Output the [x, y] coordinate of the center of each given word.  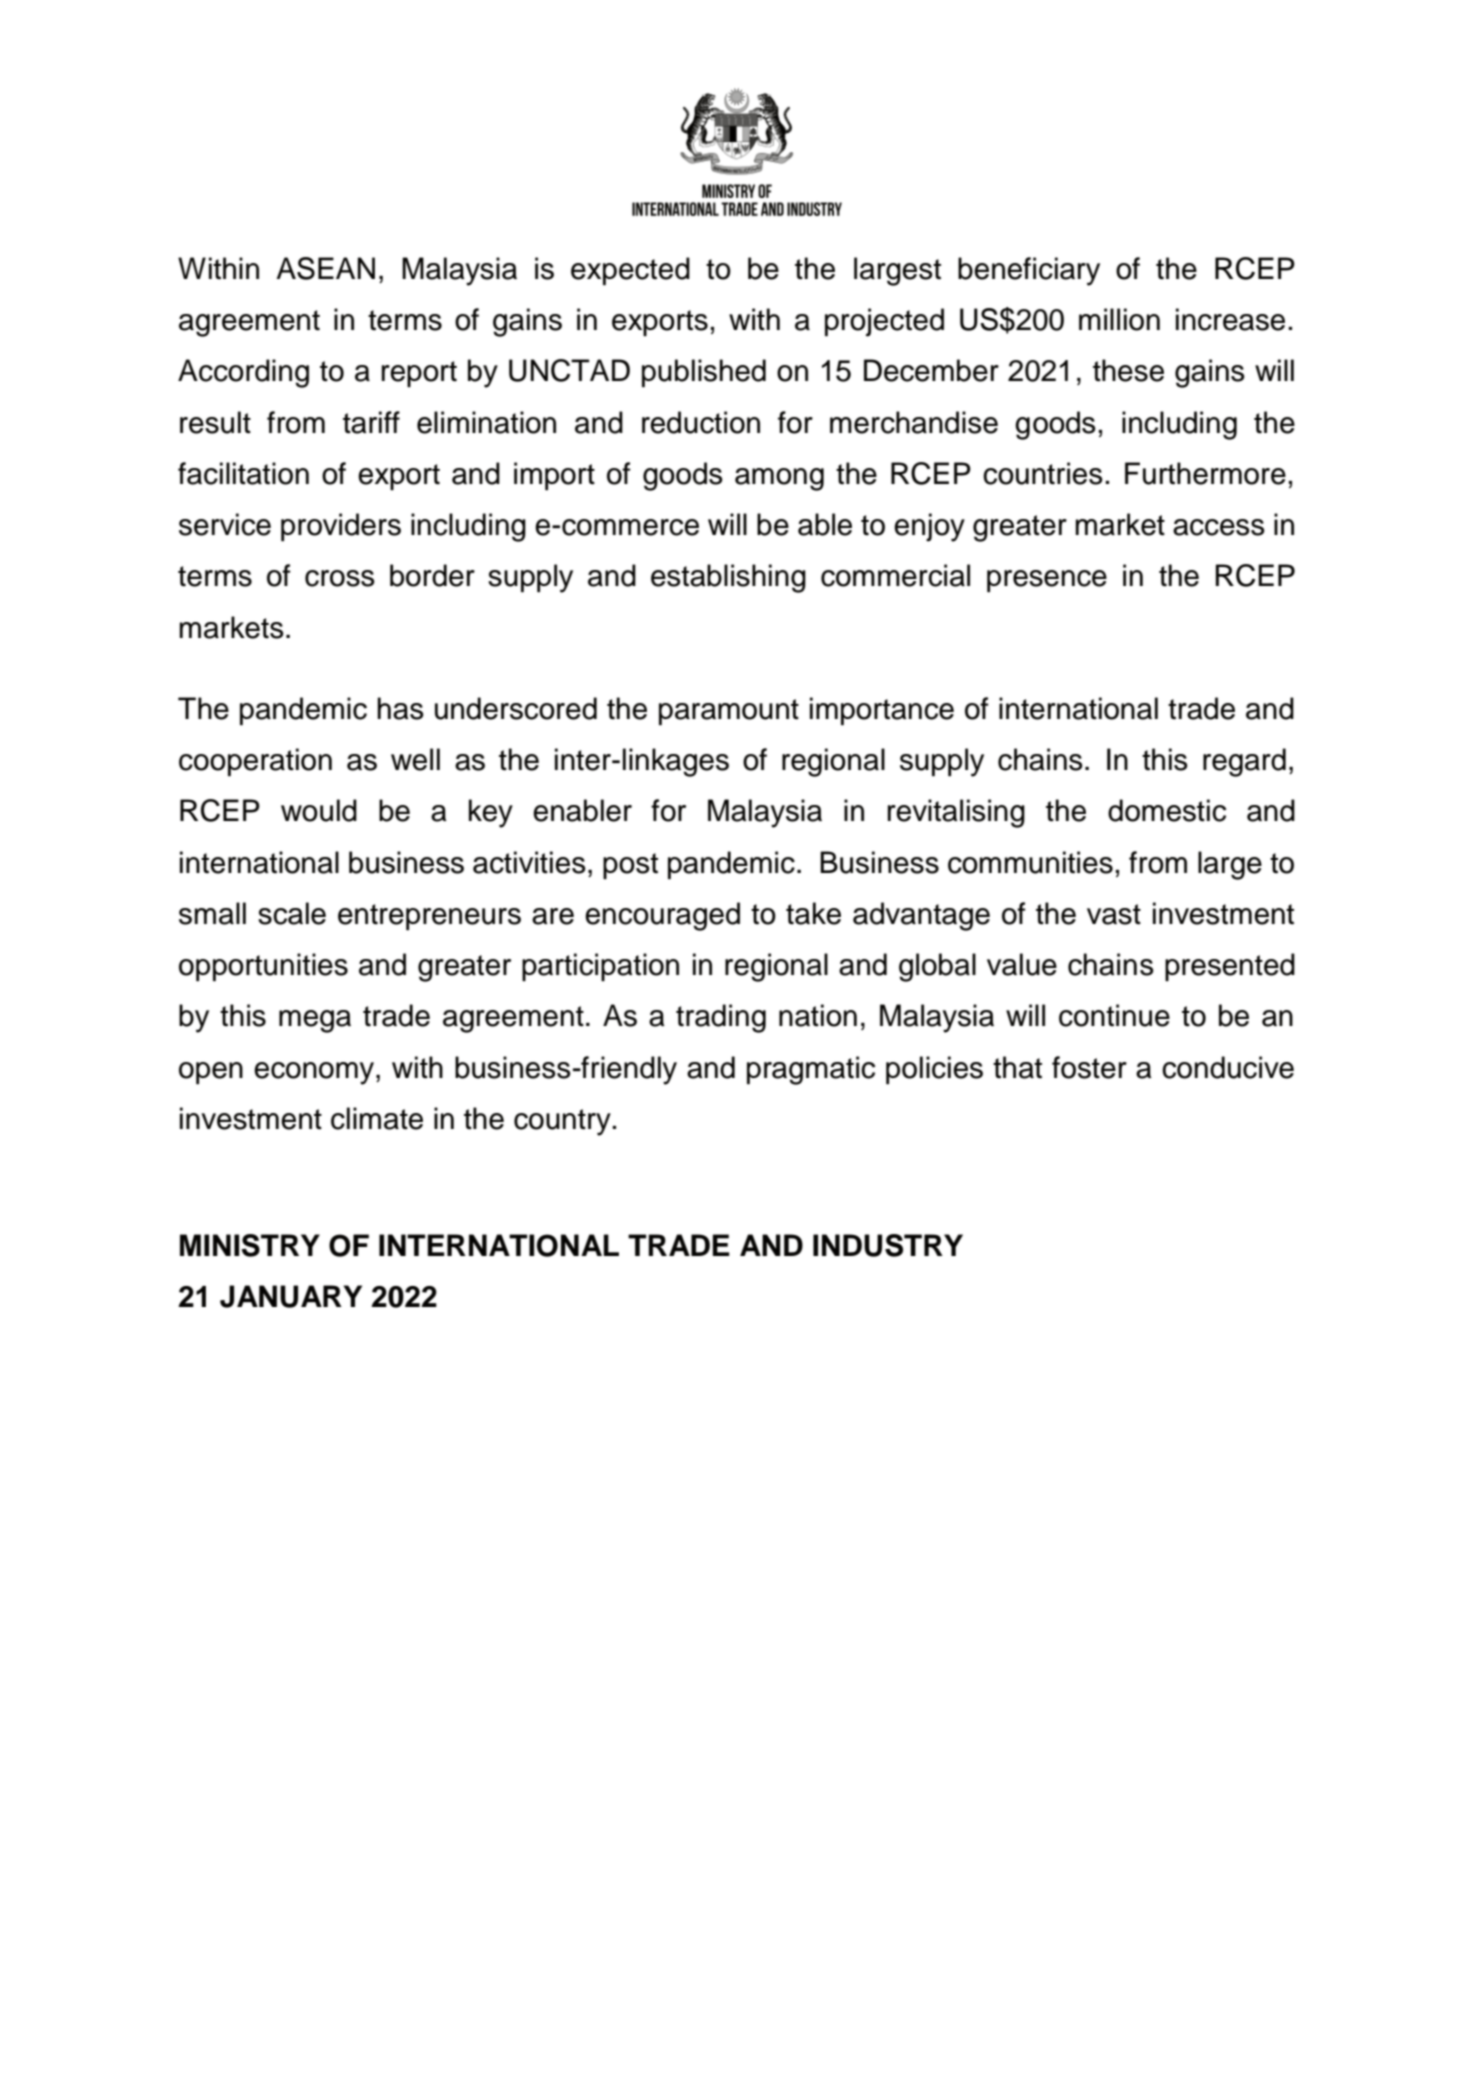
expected [630, 271]
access [1219, 527]
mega [315, 1021]
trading [721, 1018]
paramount [729, 712]
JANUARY [291, 1296]
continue [1114, 1015]
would [319, 810]
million [1119, 319]
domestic [1167, 810]
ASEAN [325, 268]
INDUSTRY [888, 1245]
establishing [728, 578]
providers [341, 527]
